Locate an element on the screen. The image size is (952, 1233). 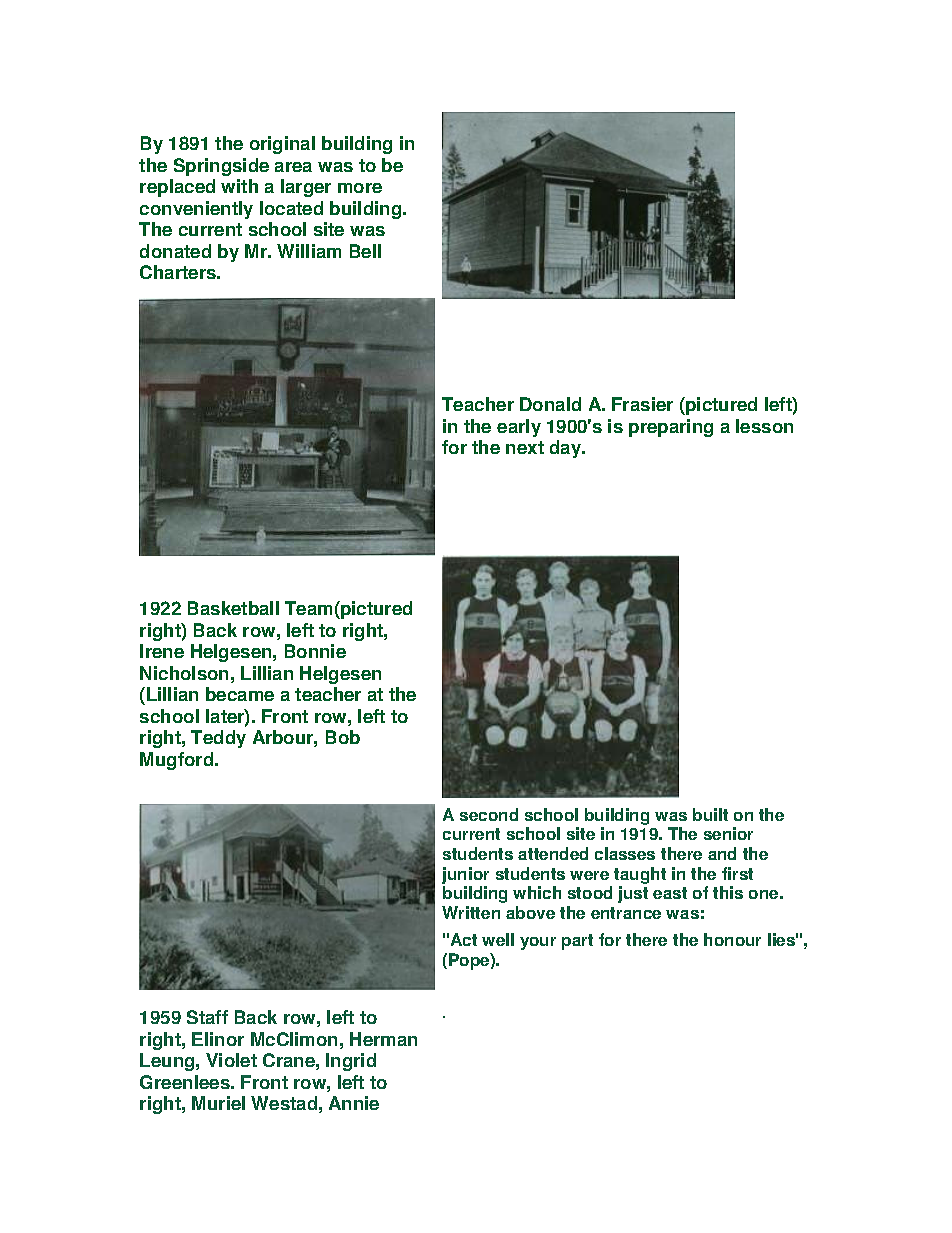
early is located at coordinates (519, 428).
